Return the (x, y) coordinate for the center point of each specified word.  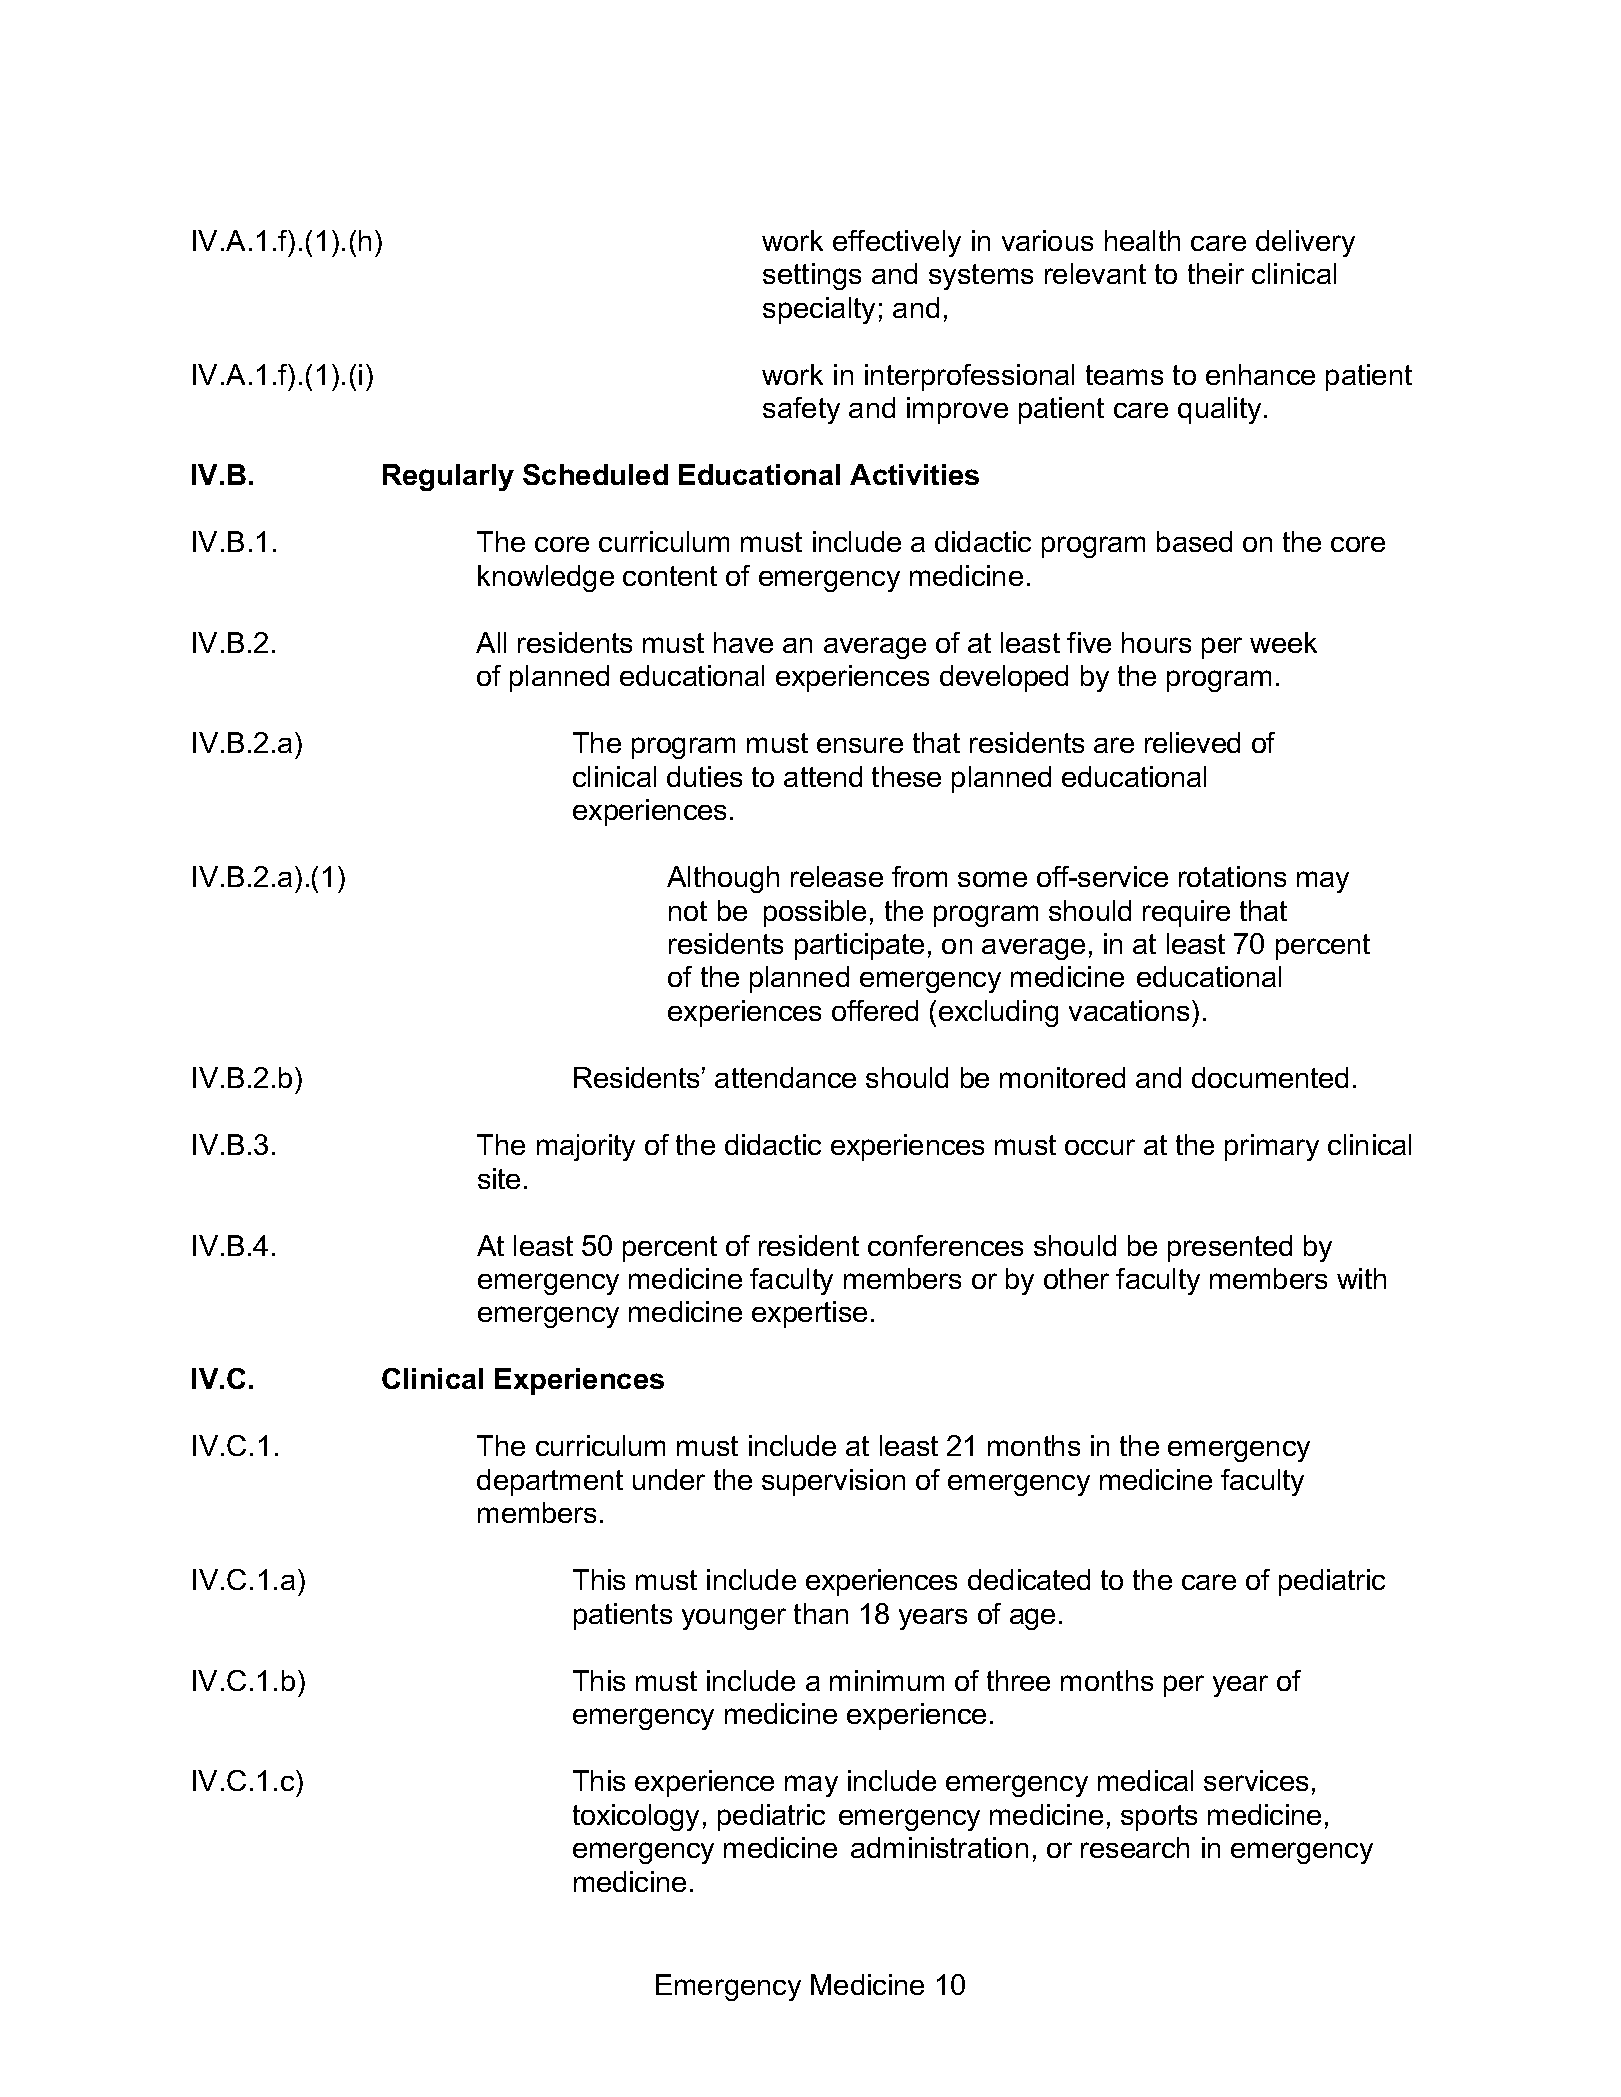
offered (875, 1010)
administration (939, 1847)
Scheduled (595, 474)
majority (586, 1147)
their (1216, 273)
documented (1270, 1077)
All (491, 642)
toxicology (636, 1817)
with (1361, 1278)
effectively (897, 243)
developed (1004, 678)
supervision (833, 1482)
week (1283, 642)
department (550, 1482)
